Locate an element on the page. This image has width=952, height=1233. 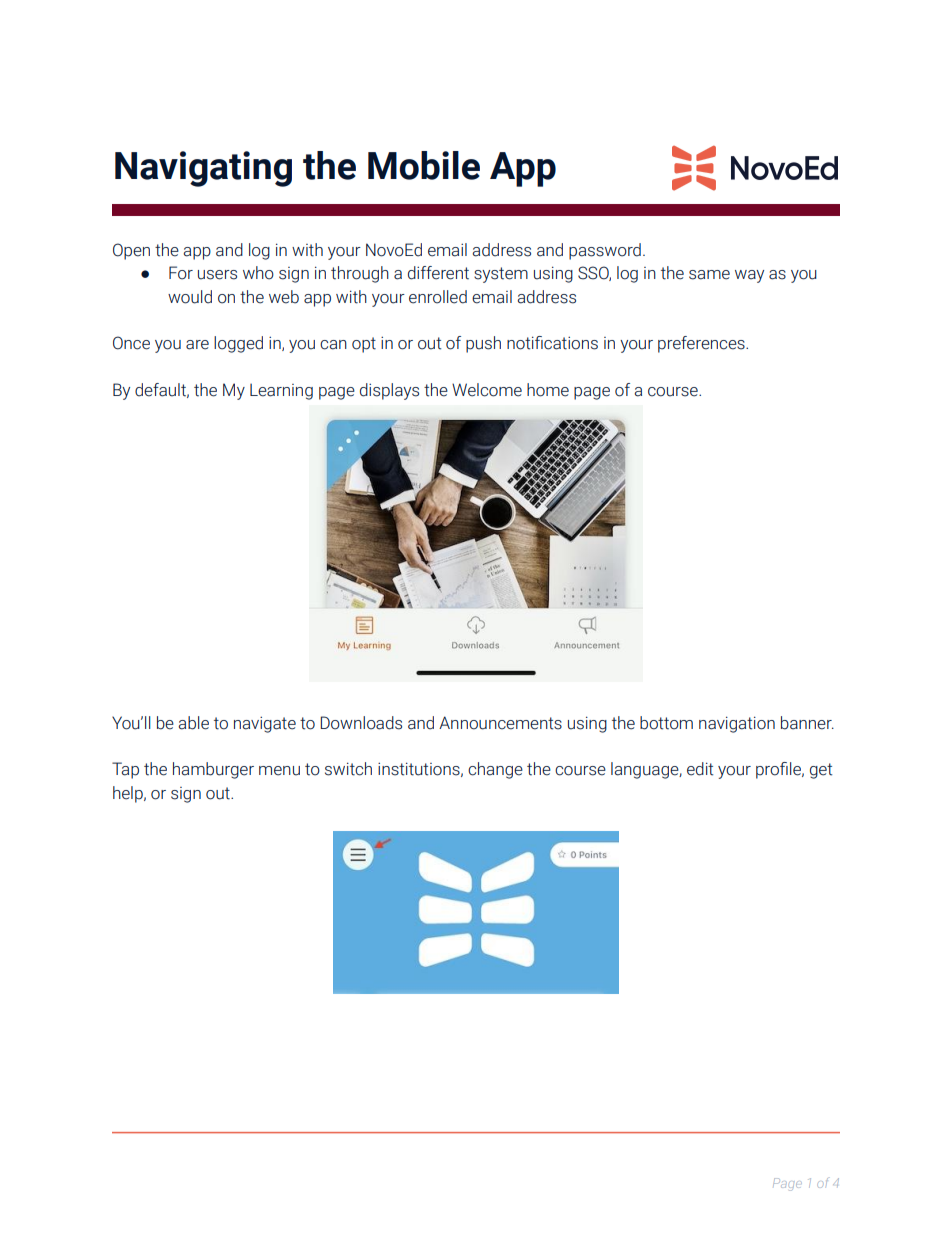
password is located at coordinates (605, 251).
